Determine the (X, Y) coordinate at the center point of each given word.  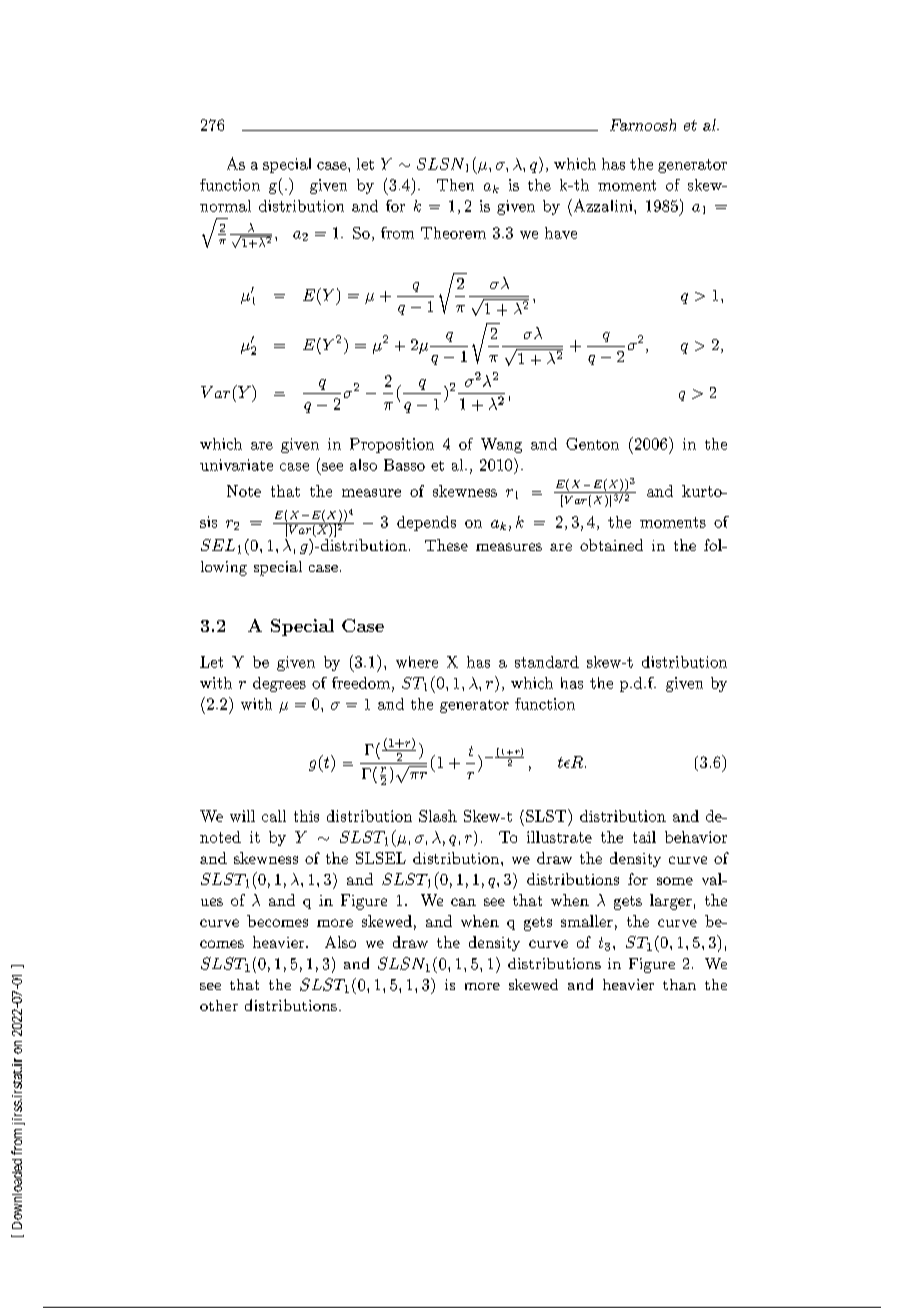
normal (225, 206)
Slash (438, 816)
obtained (611, 545)
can (463, 902)
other (219, 1005)
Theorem (453, 233)
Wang (501, 445)
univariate (236, 465)
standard (547, 662)
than (679, 984)
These (446, 545)
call (274, 816)
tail (644, 837)
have (561, 233)
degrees (279, 684)
